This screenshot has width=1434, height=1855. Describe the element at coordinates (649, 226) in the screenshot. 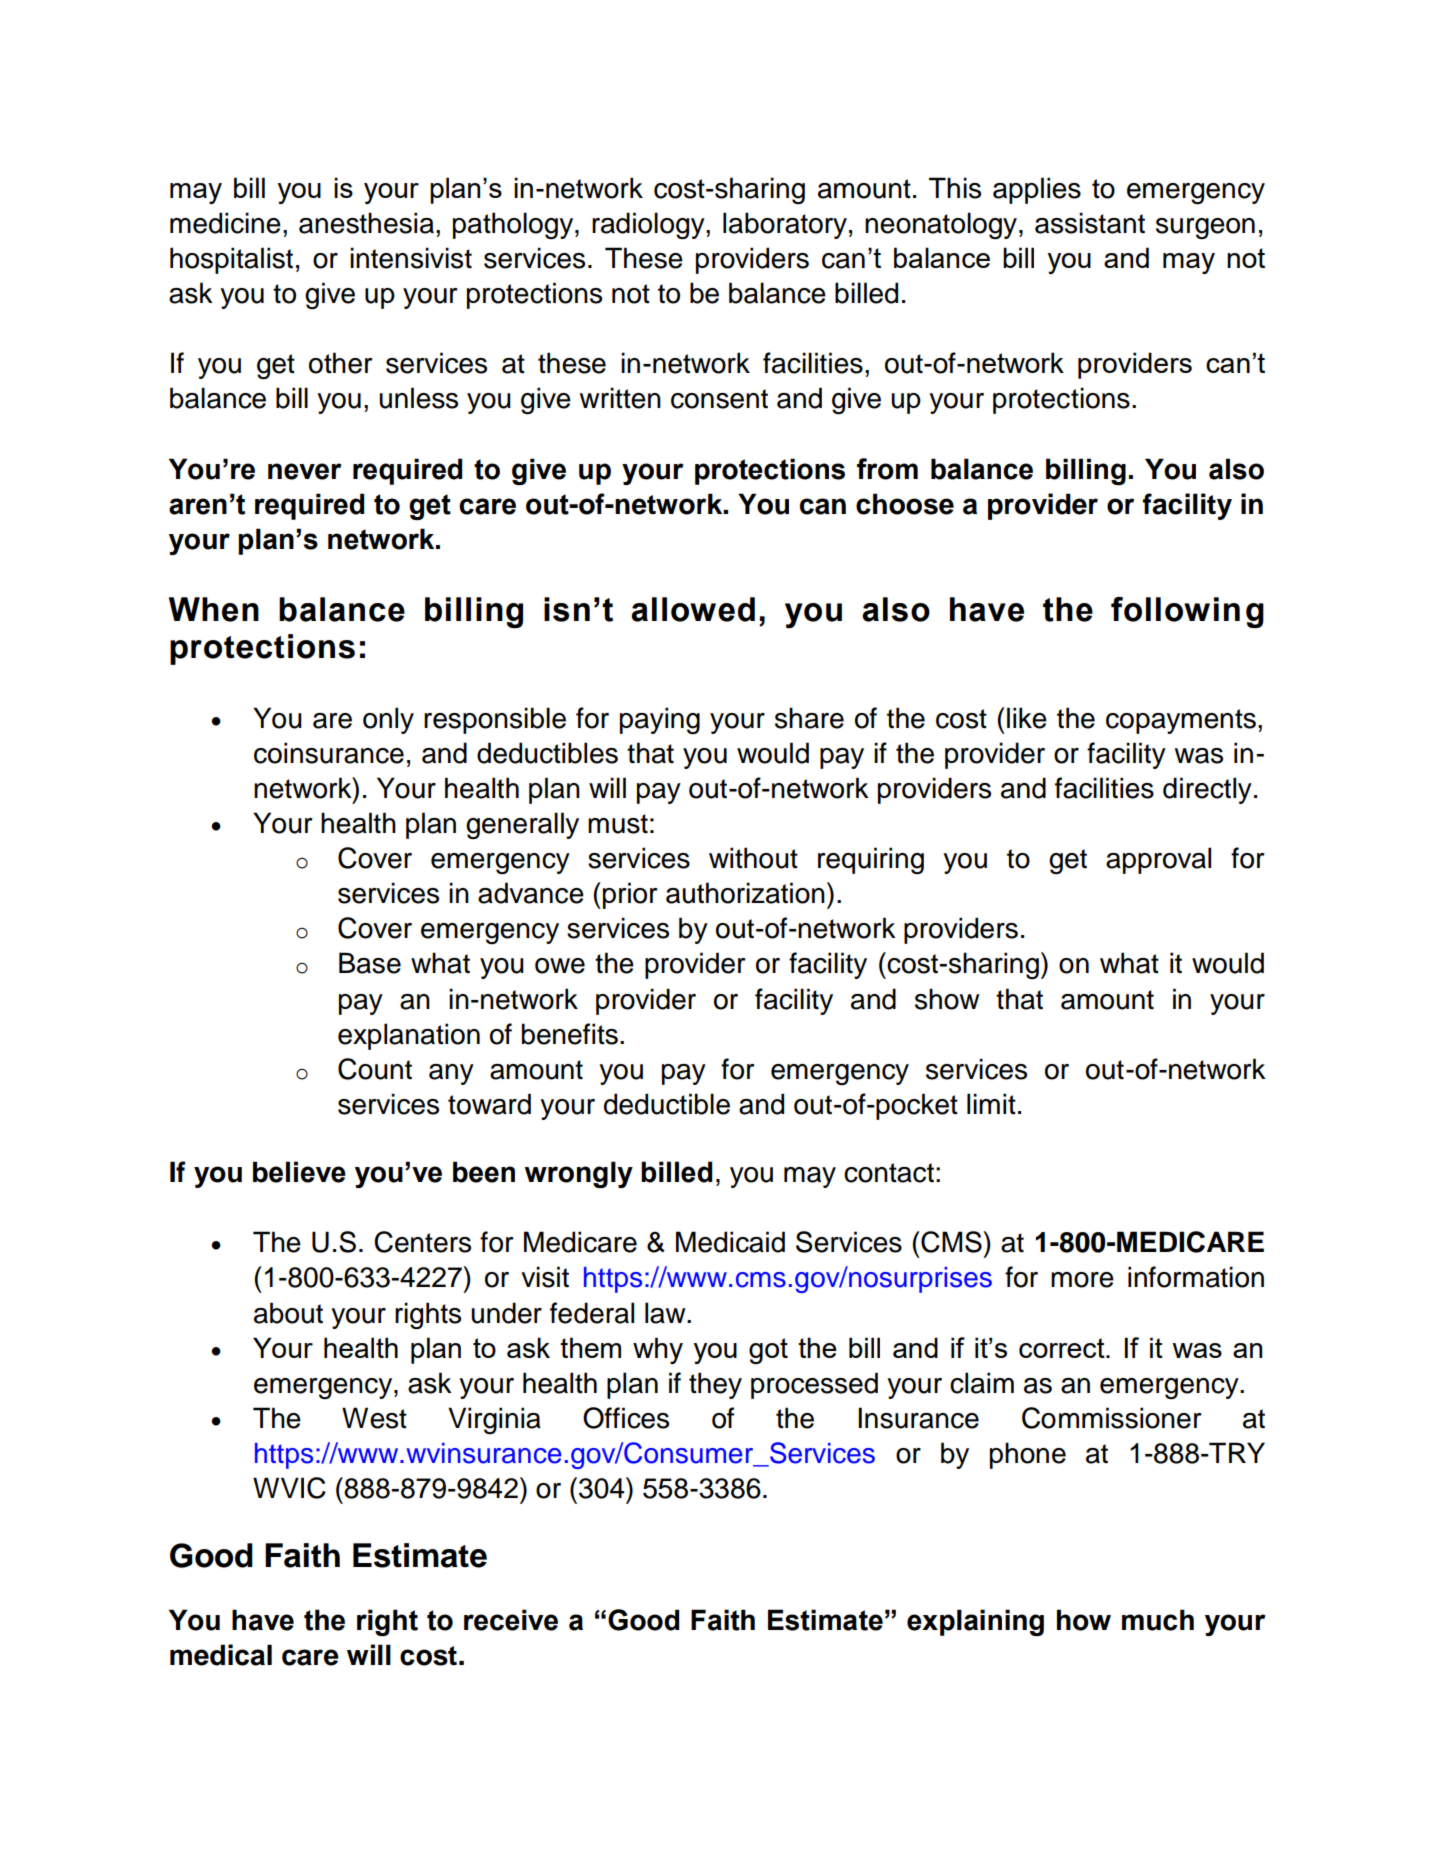

I see `radiology` at that location.
